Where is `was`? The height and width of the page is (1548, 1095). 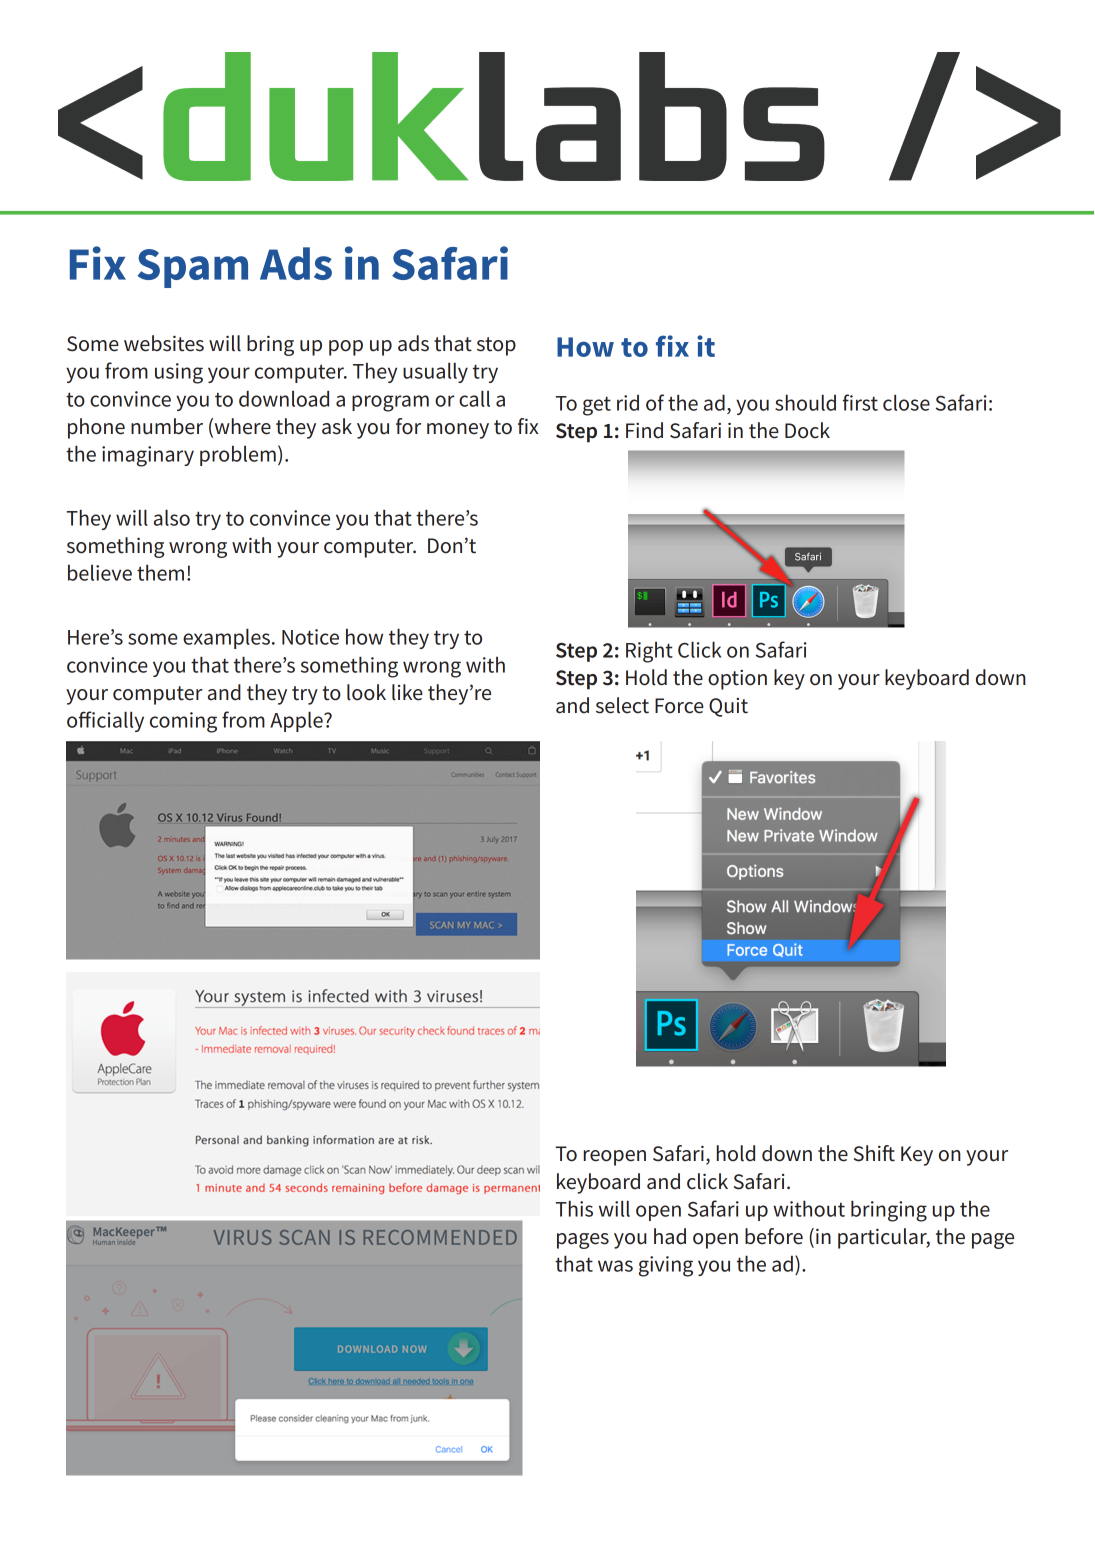
was is located at coordinates (615, 1266).
